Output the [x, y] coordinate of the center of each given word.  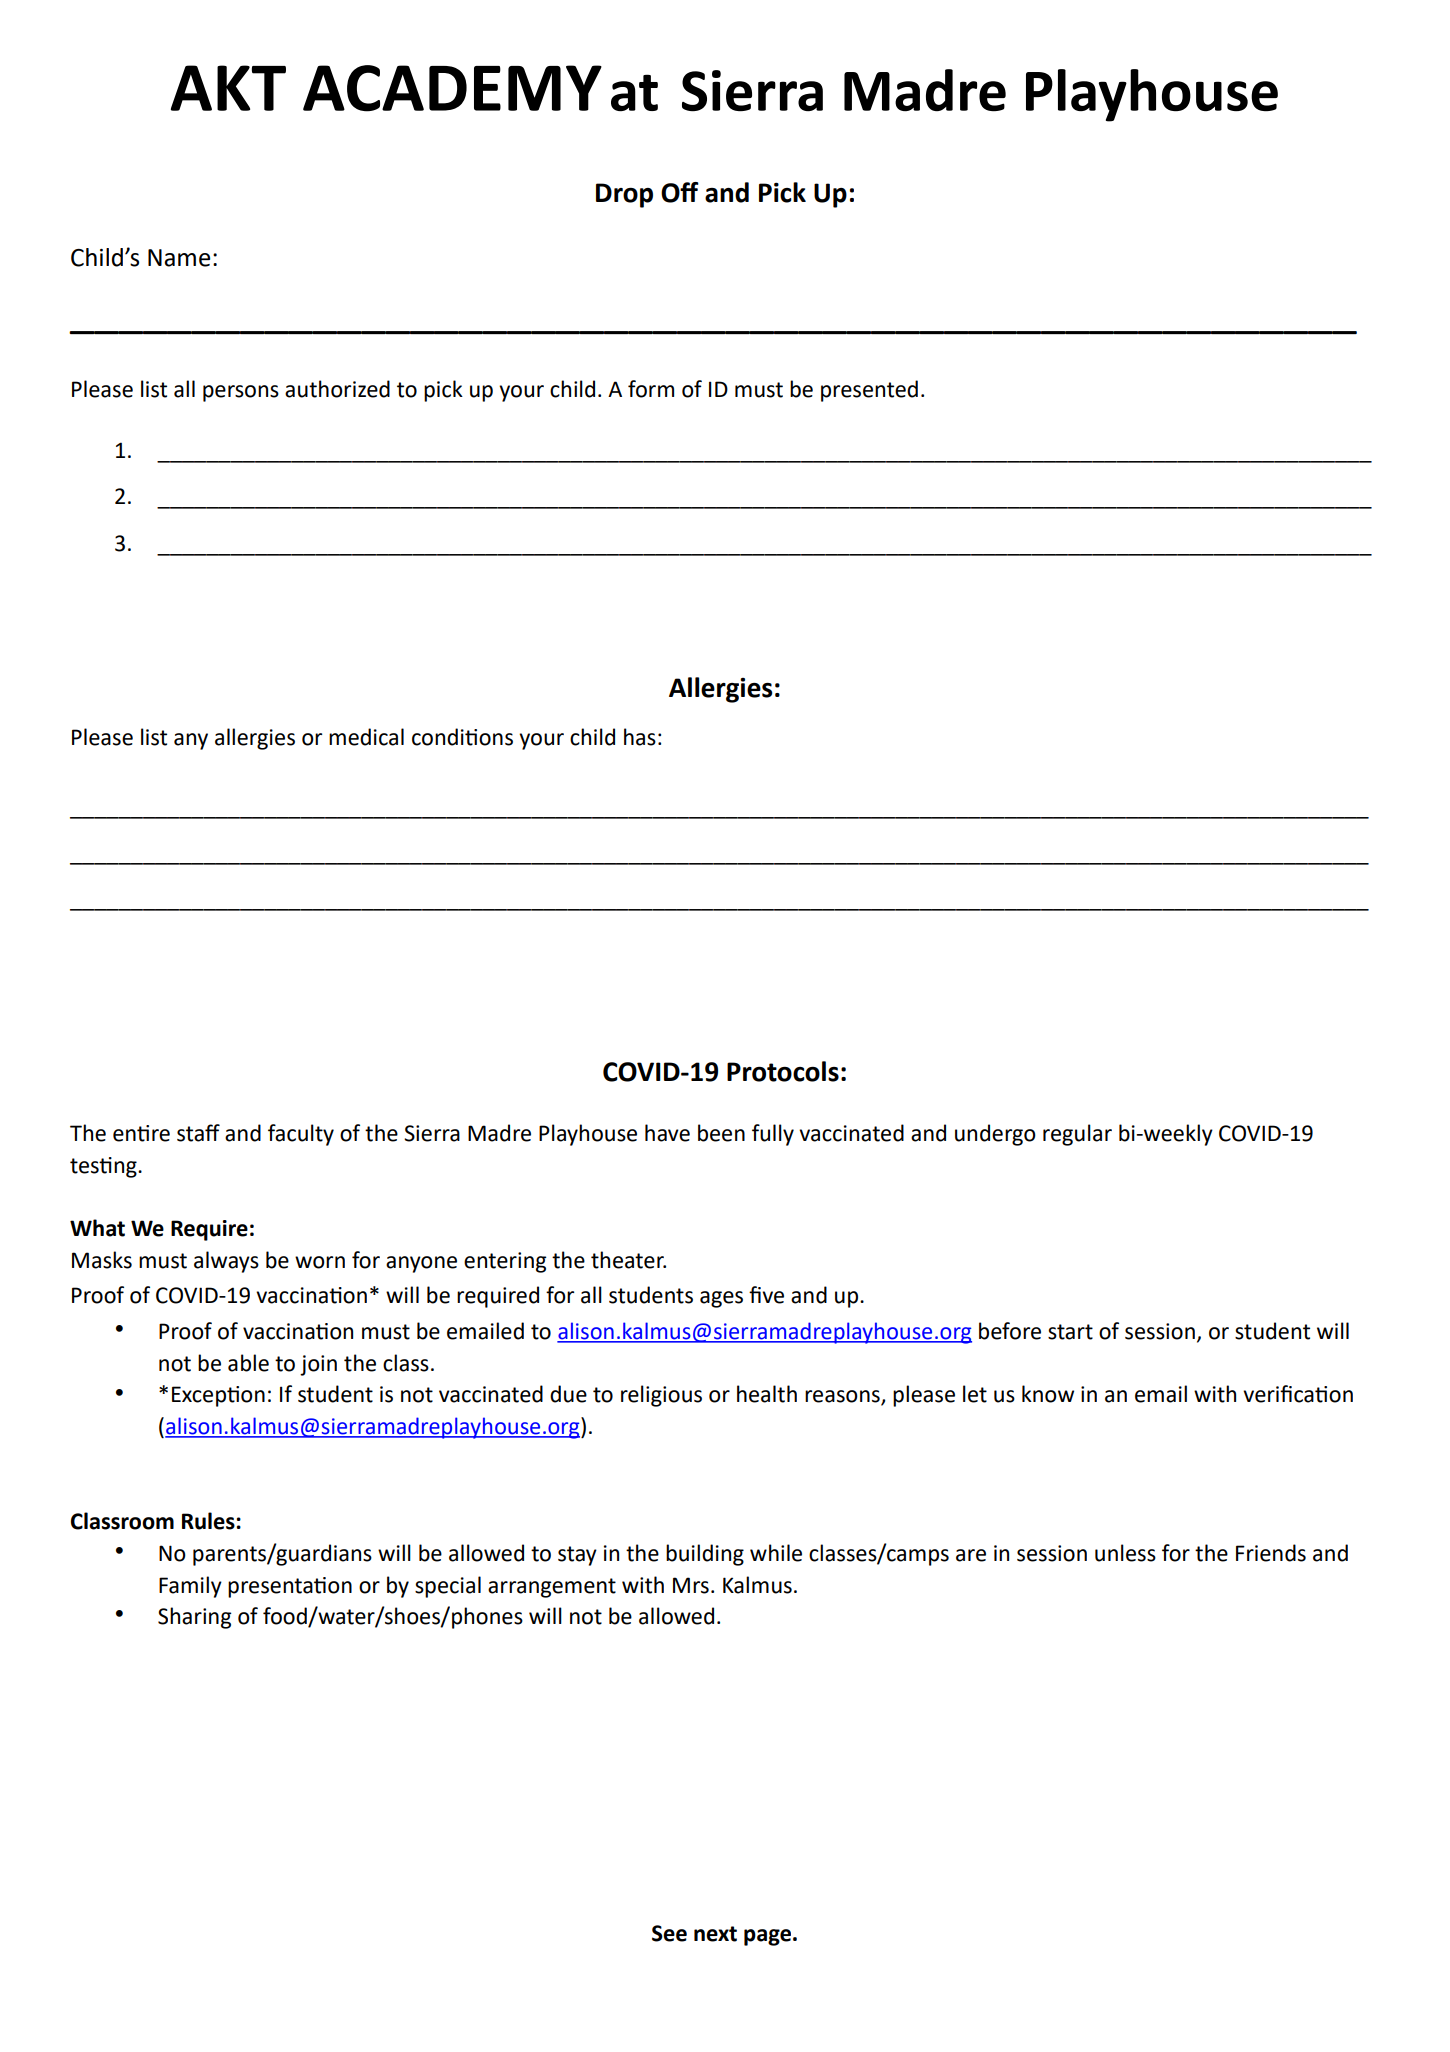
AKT [228, 88]
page [767, 1937]
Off [680, 192]
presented [869, 391]
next [715, 1934]
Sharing [194, 1618]
